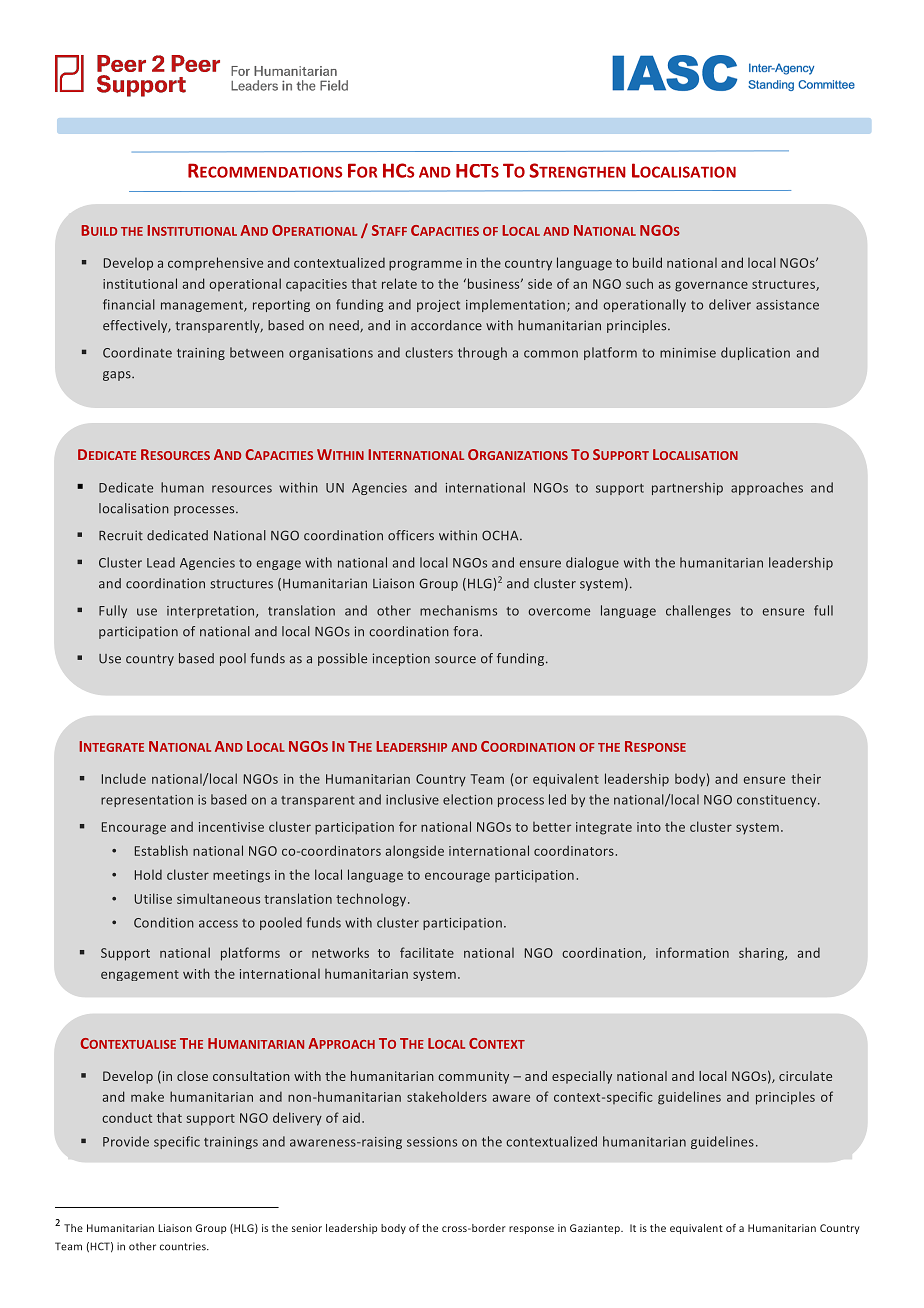 The image size is (924, 1308). What do you see at coordinates (711, 286) in the page?
I see `governance` at bounding box center [711, 286].
